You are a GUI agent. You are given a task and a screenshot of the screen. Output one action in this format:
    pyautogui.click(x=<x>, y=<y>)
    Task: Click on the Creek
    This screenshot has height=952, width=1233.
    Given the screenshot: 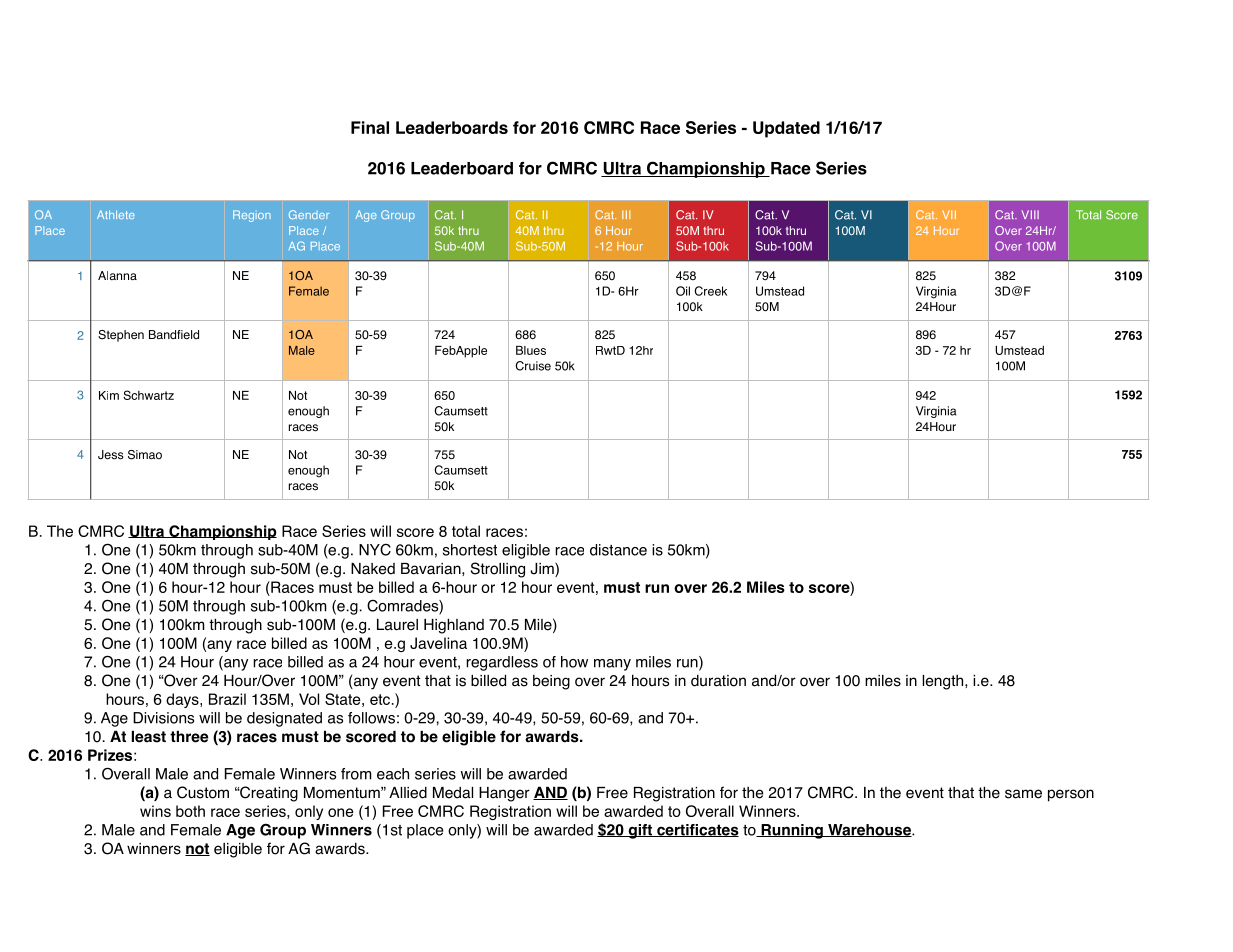 What is the action you would take?
    pyautogui.click(x=711, y=291)
